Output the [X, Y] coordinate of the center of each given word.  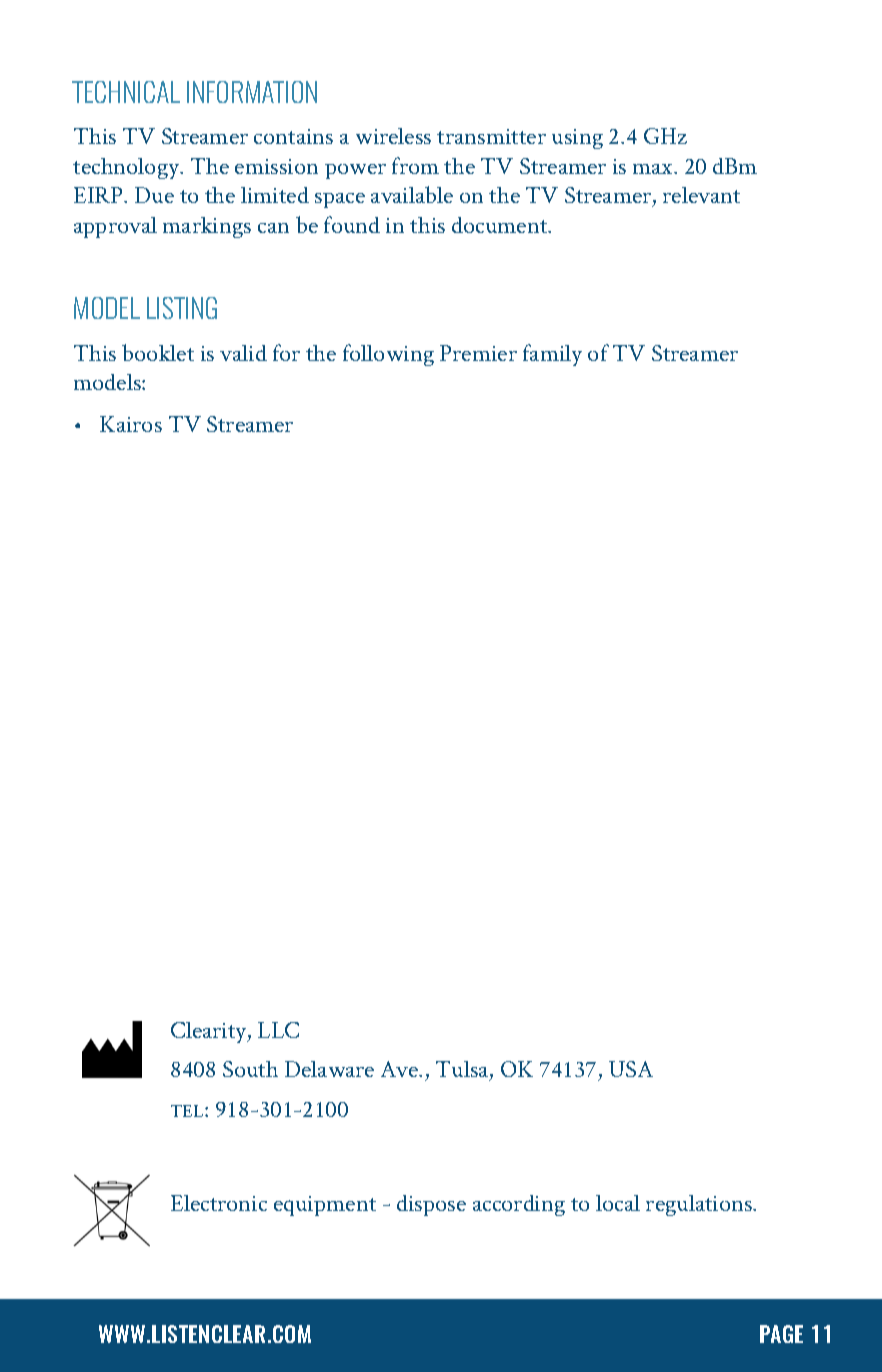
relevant [701, 195]
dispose [431, 1205]
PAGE [781, 1334]
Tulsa [463, 1071]
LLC [278, 1030]
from [415, 165]
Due [154, 195]
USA [631, 1069]
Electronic [219, 1203]
